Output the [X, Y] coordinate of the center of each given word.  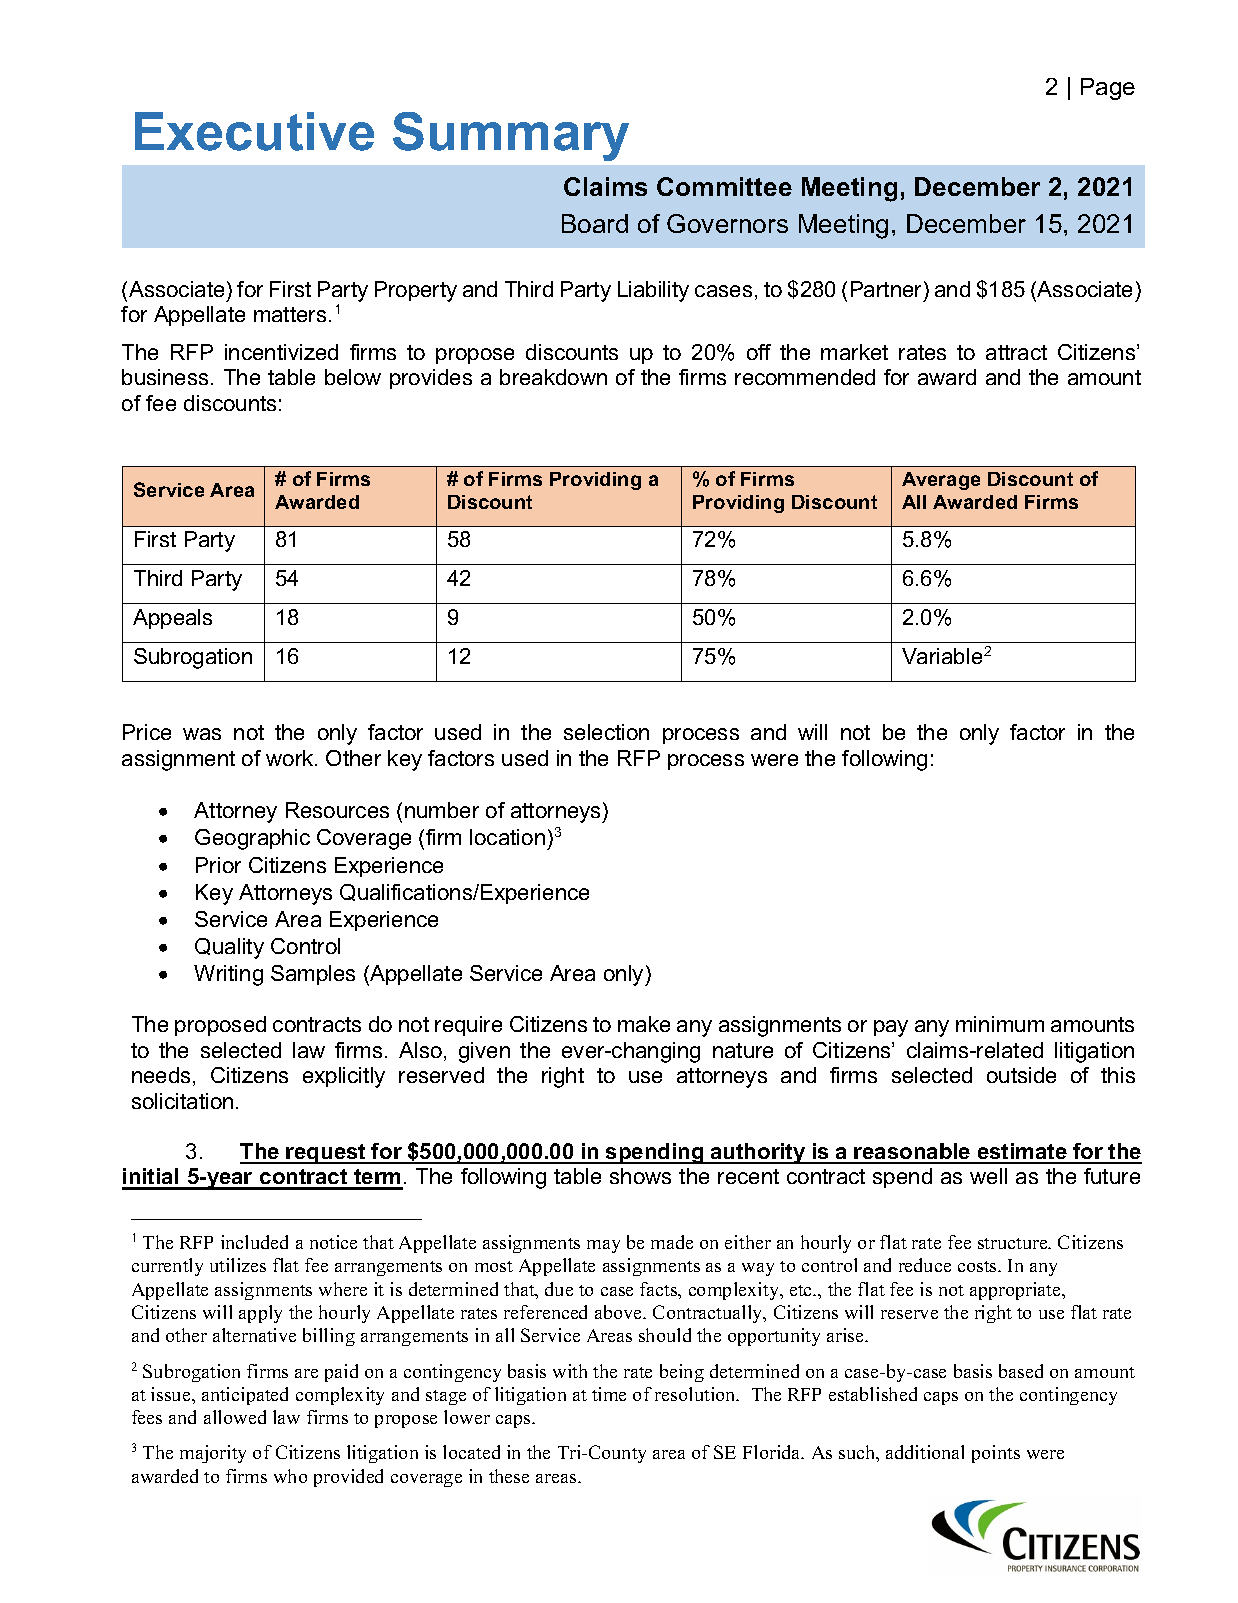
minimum [1000, 1024]
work [291, 758]
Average [941, 481]
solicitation [182, 1101]
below [353, 377]
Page [1108, 89]
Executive [254, 131]
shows [640, 1176]
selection [606, 732]
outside [1021, 1075]
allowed [235, 1417]
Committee [724, 186]
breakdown [553, 377]
